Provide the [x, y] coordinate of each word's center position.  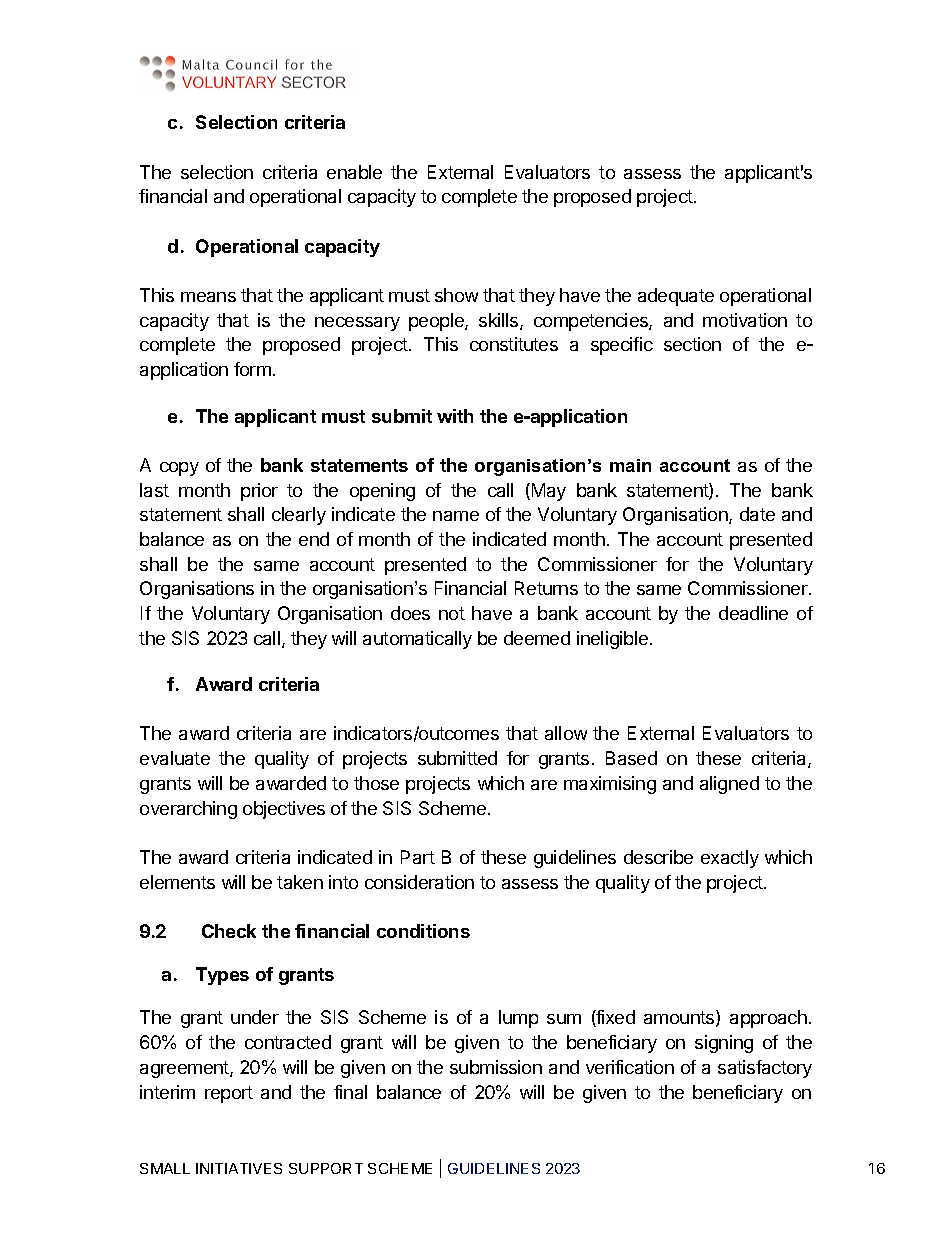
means [208, 297]
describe [658, 857]
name [456, 516]
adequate [676, 297]
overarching [188, 810]
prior [259, 492]
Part [418, 857]
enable [354, 172]
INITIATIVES [239, 1168]
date [757, 514]
